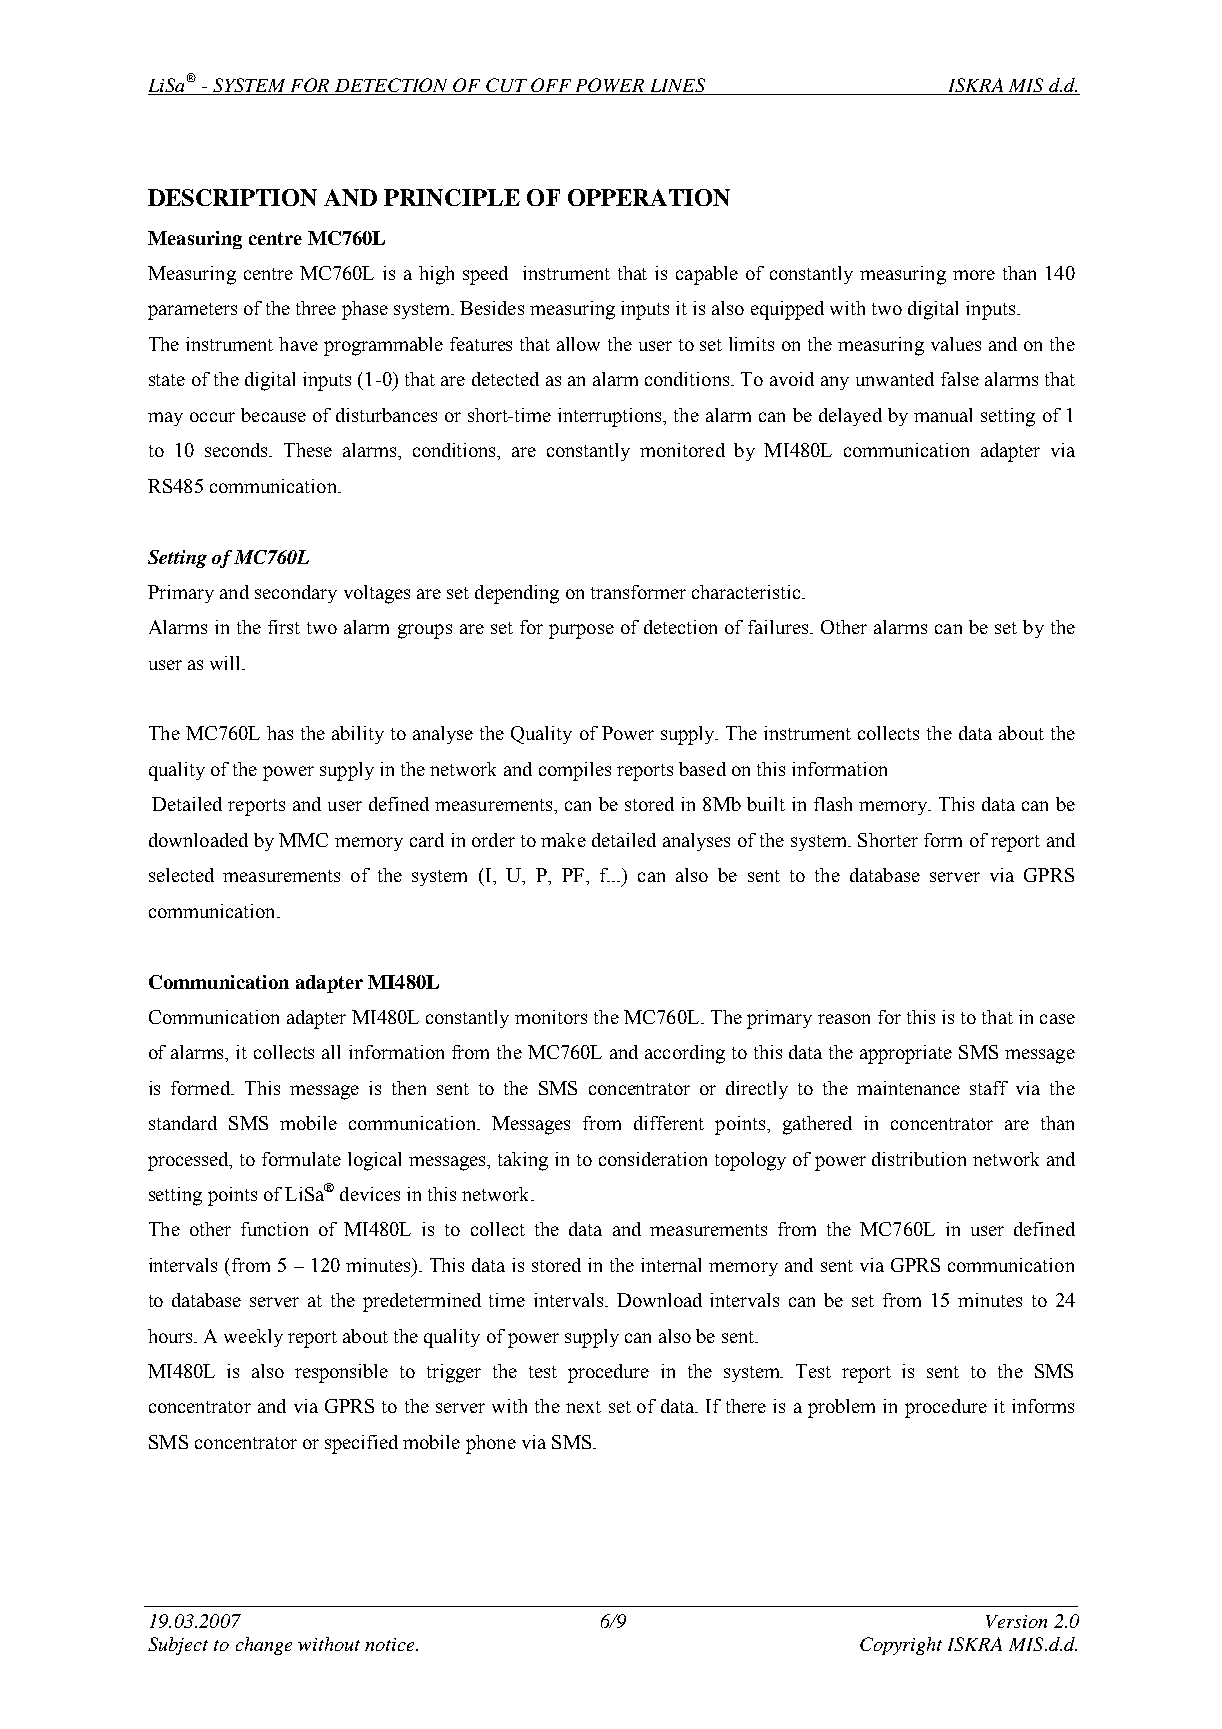 Image resolution: width=1222 pixels, height=1729 pixels. What do you see at coordinates (906, 1054) in the page?
I see `appropriate` at bounding box center [906, 1054].
